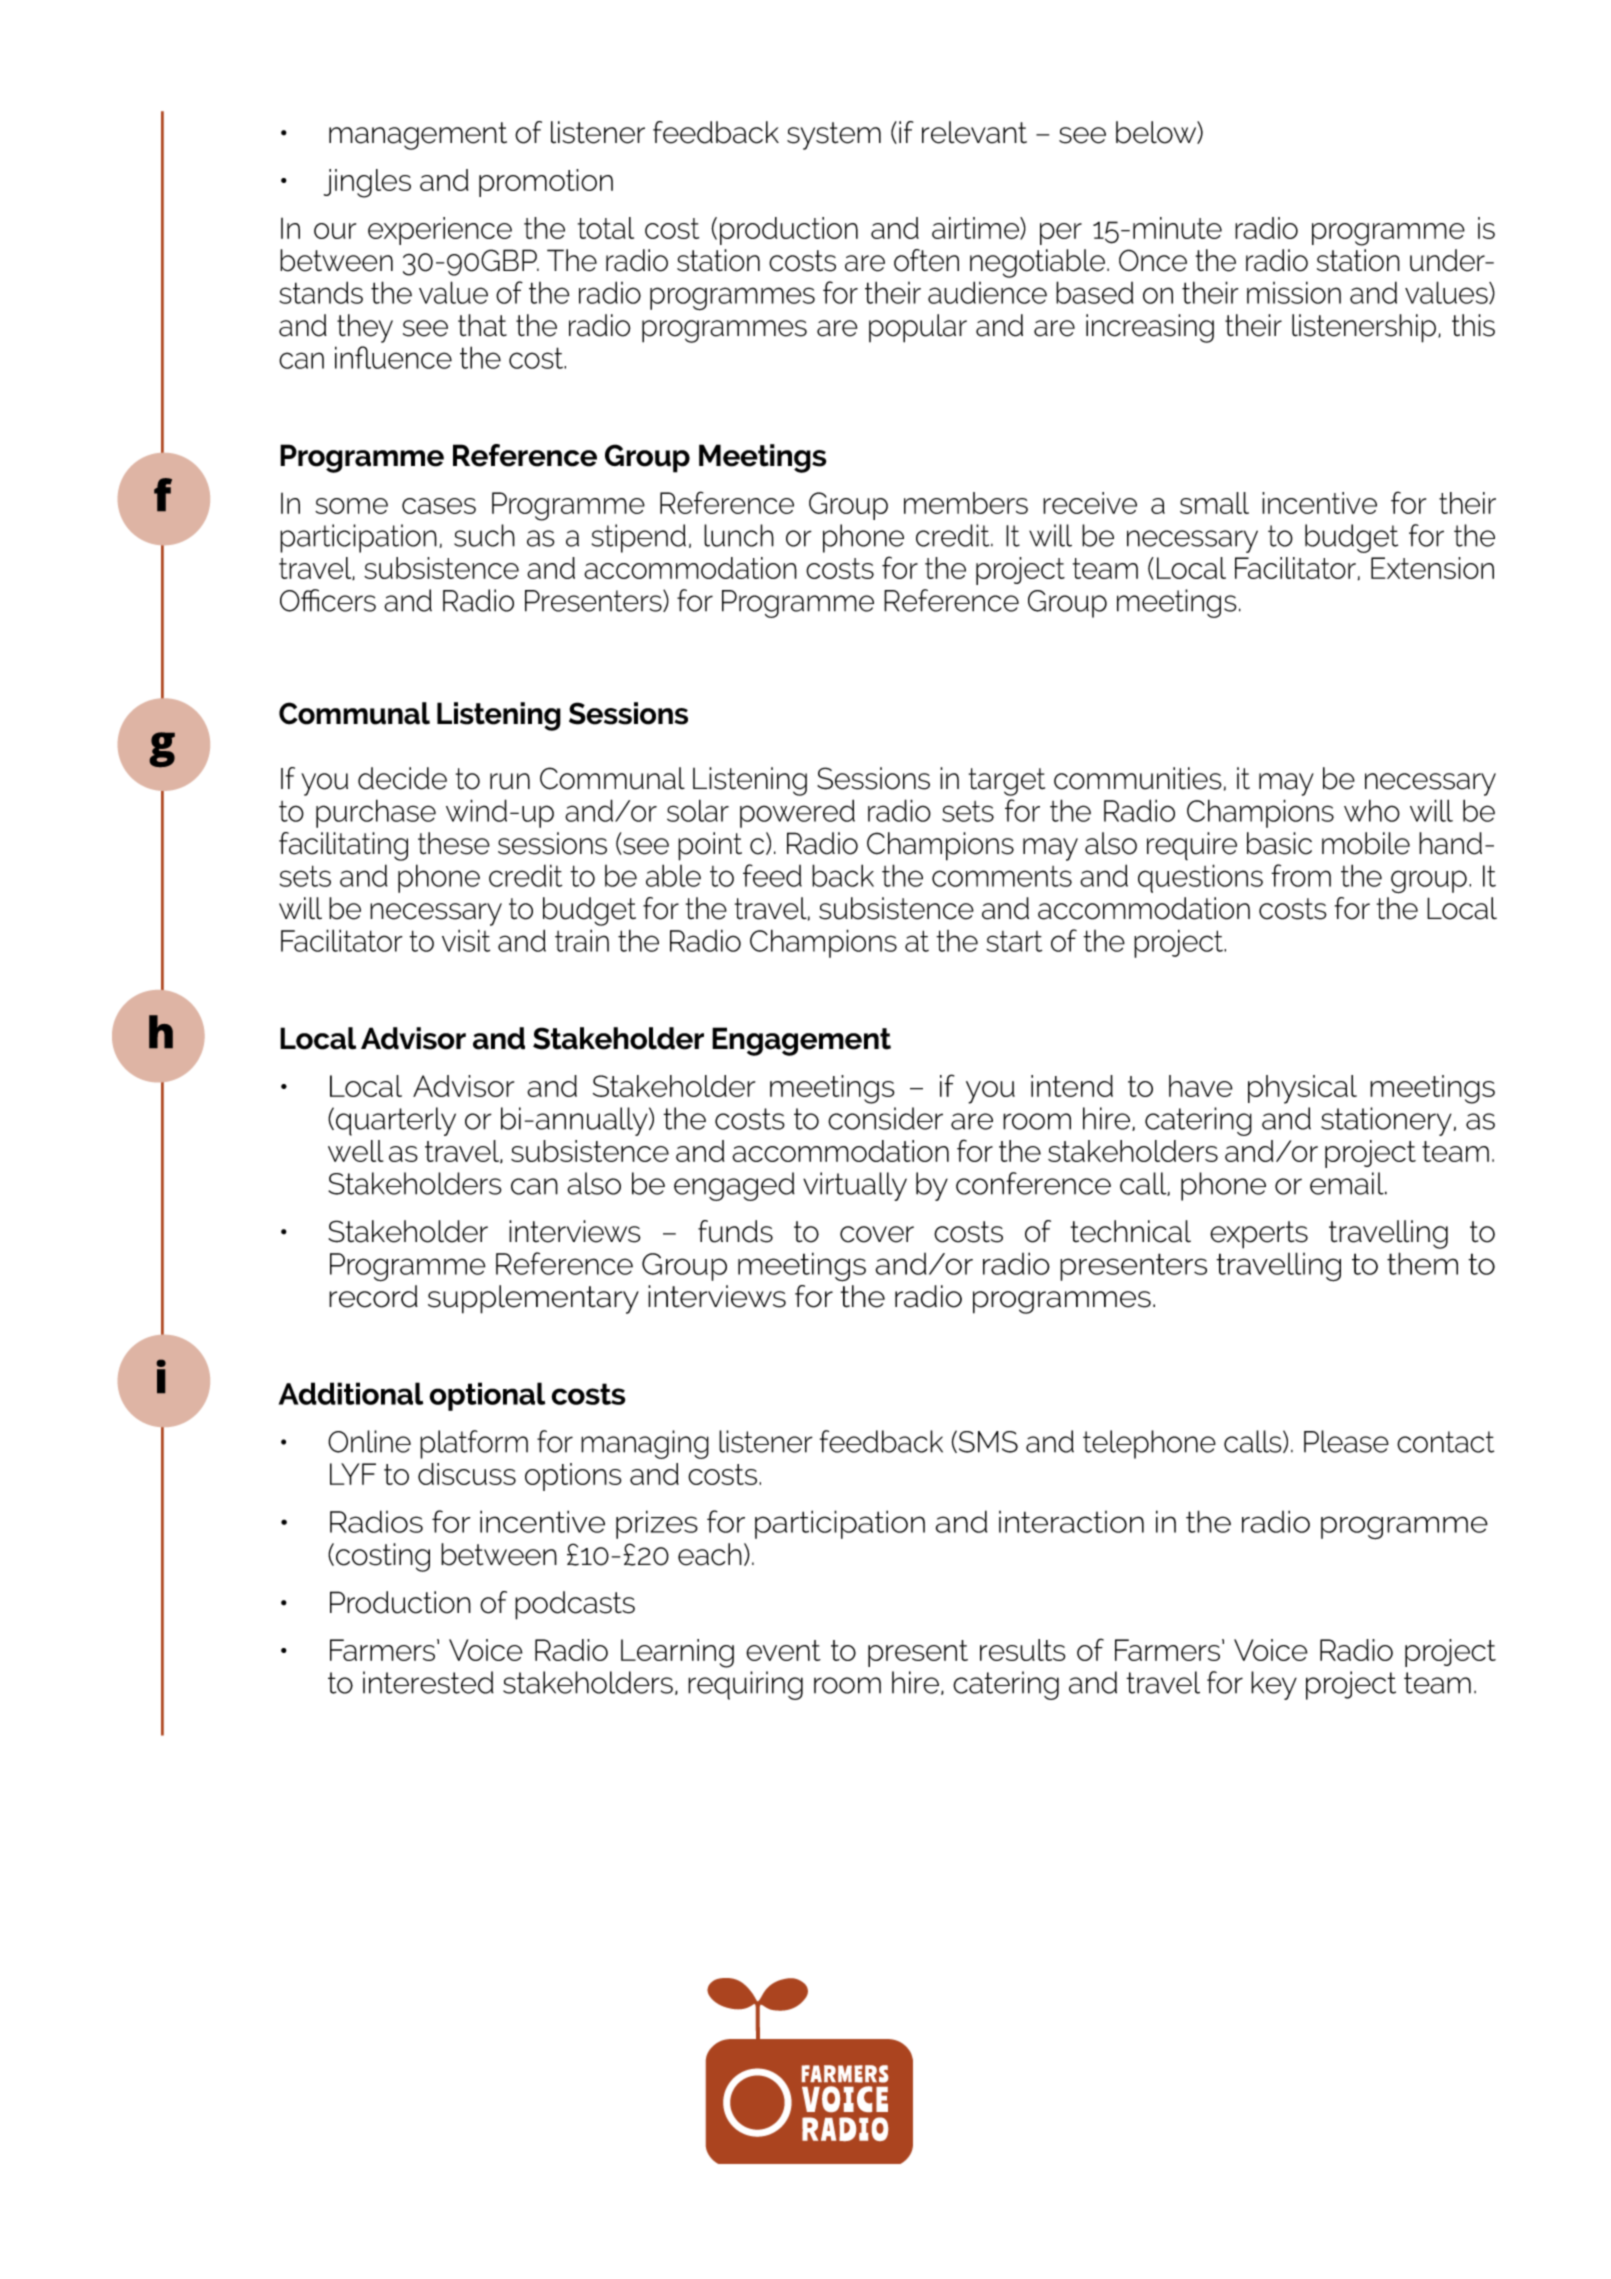 This image has height=2279, width=1611. Describe the element at coordinates (783, 1650) in the image. I see `event` at that location.
